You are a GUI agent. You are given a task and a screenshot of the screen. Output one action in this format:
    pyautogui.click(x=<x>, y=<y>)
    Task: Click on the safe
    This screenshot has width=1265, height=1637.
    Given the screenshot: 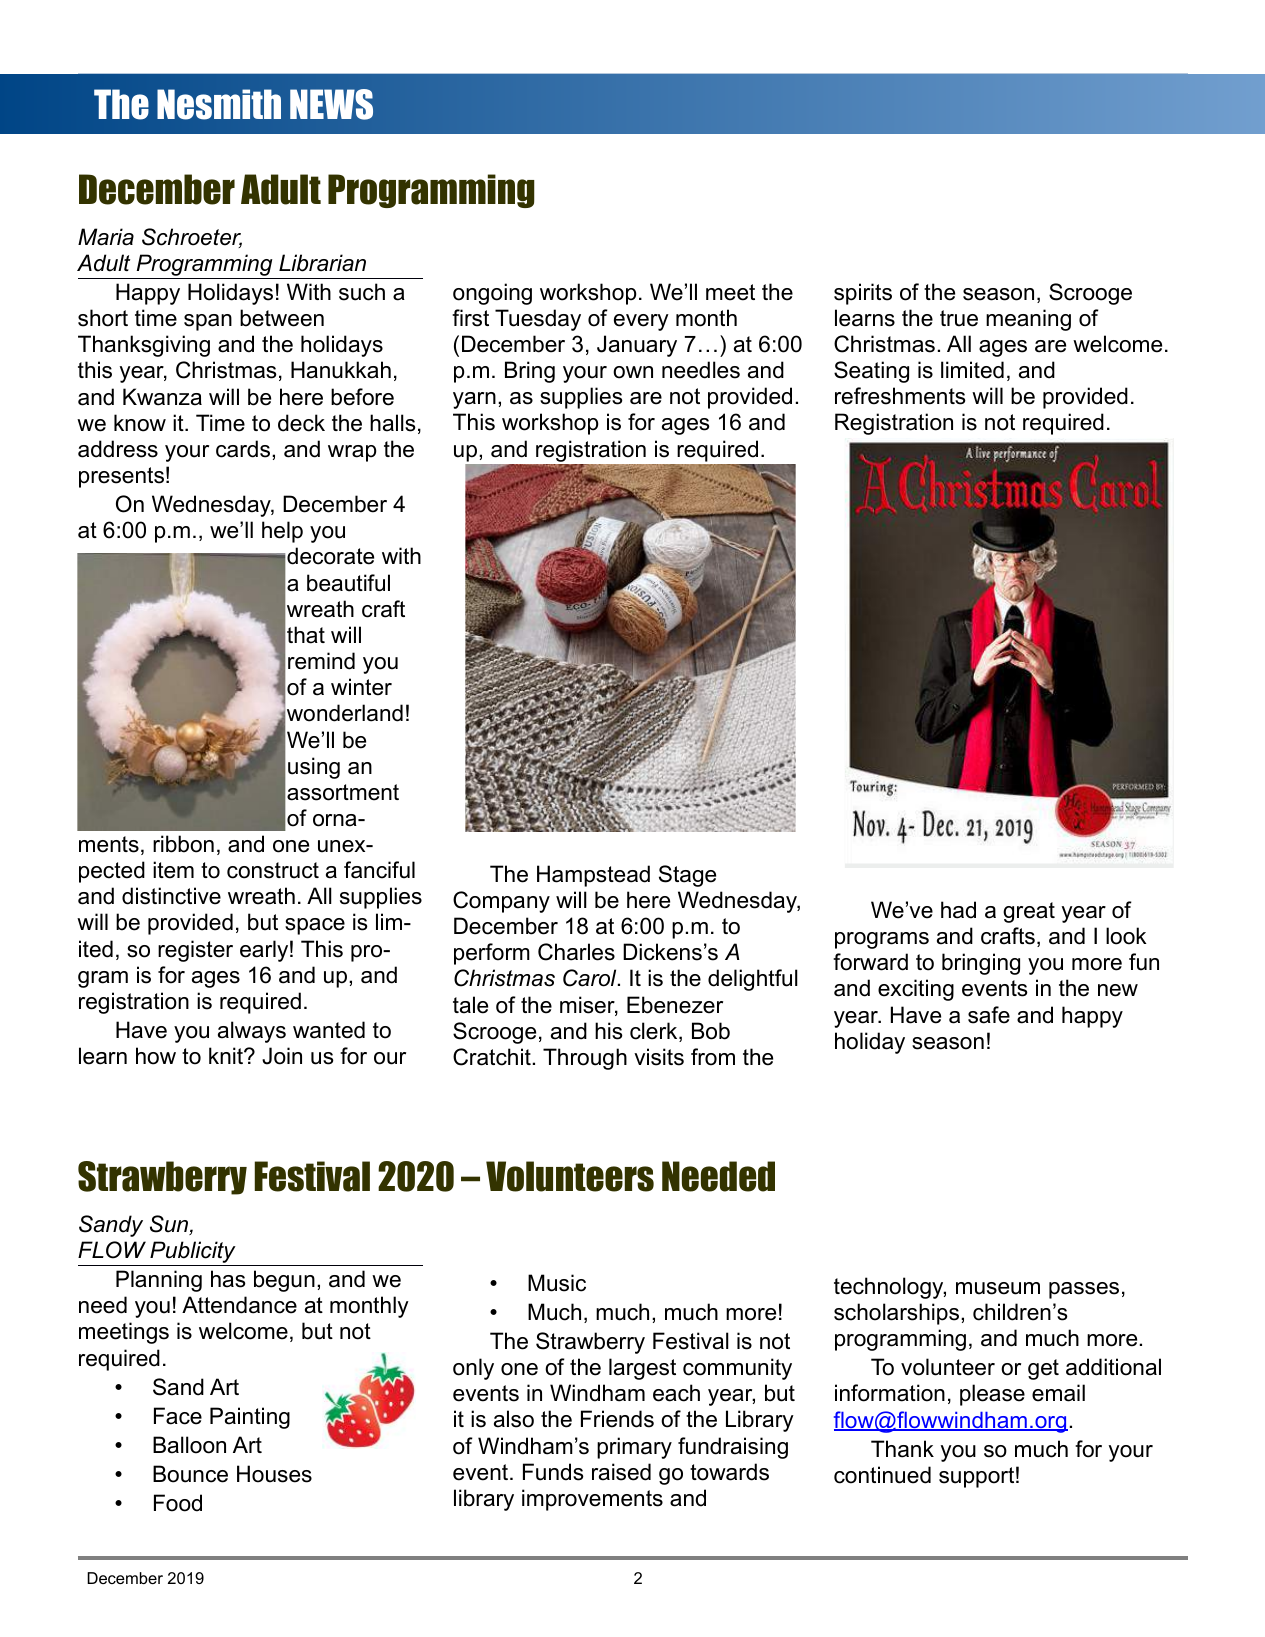 What is the action you would take?
    pyautogui.click(x=989, y=1015)
